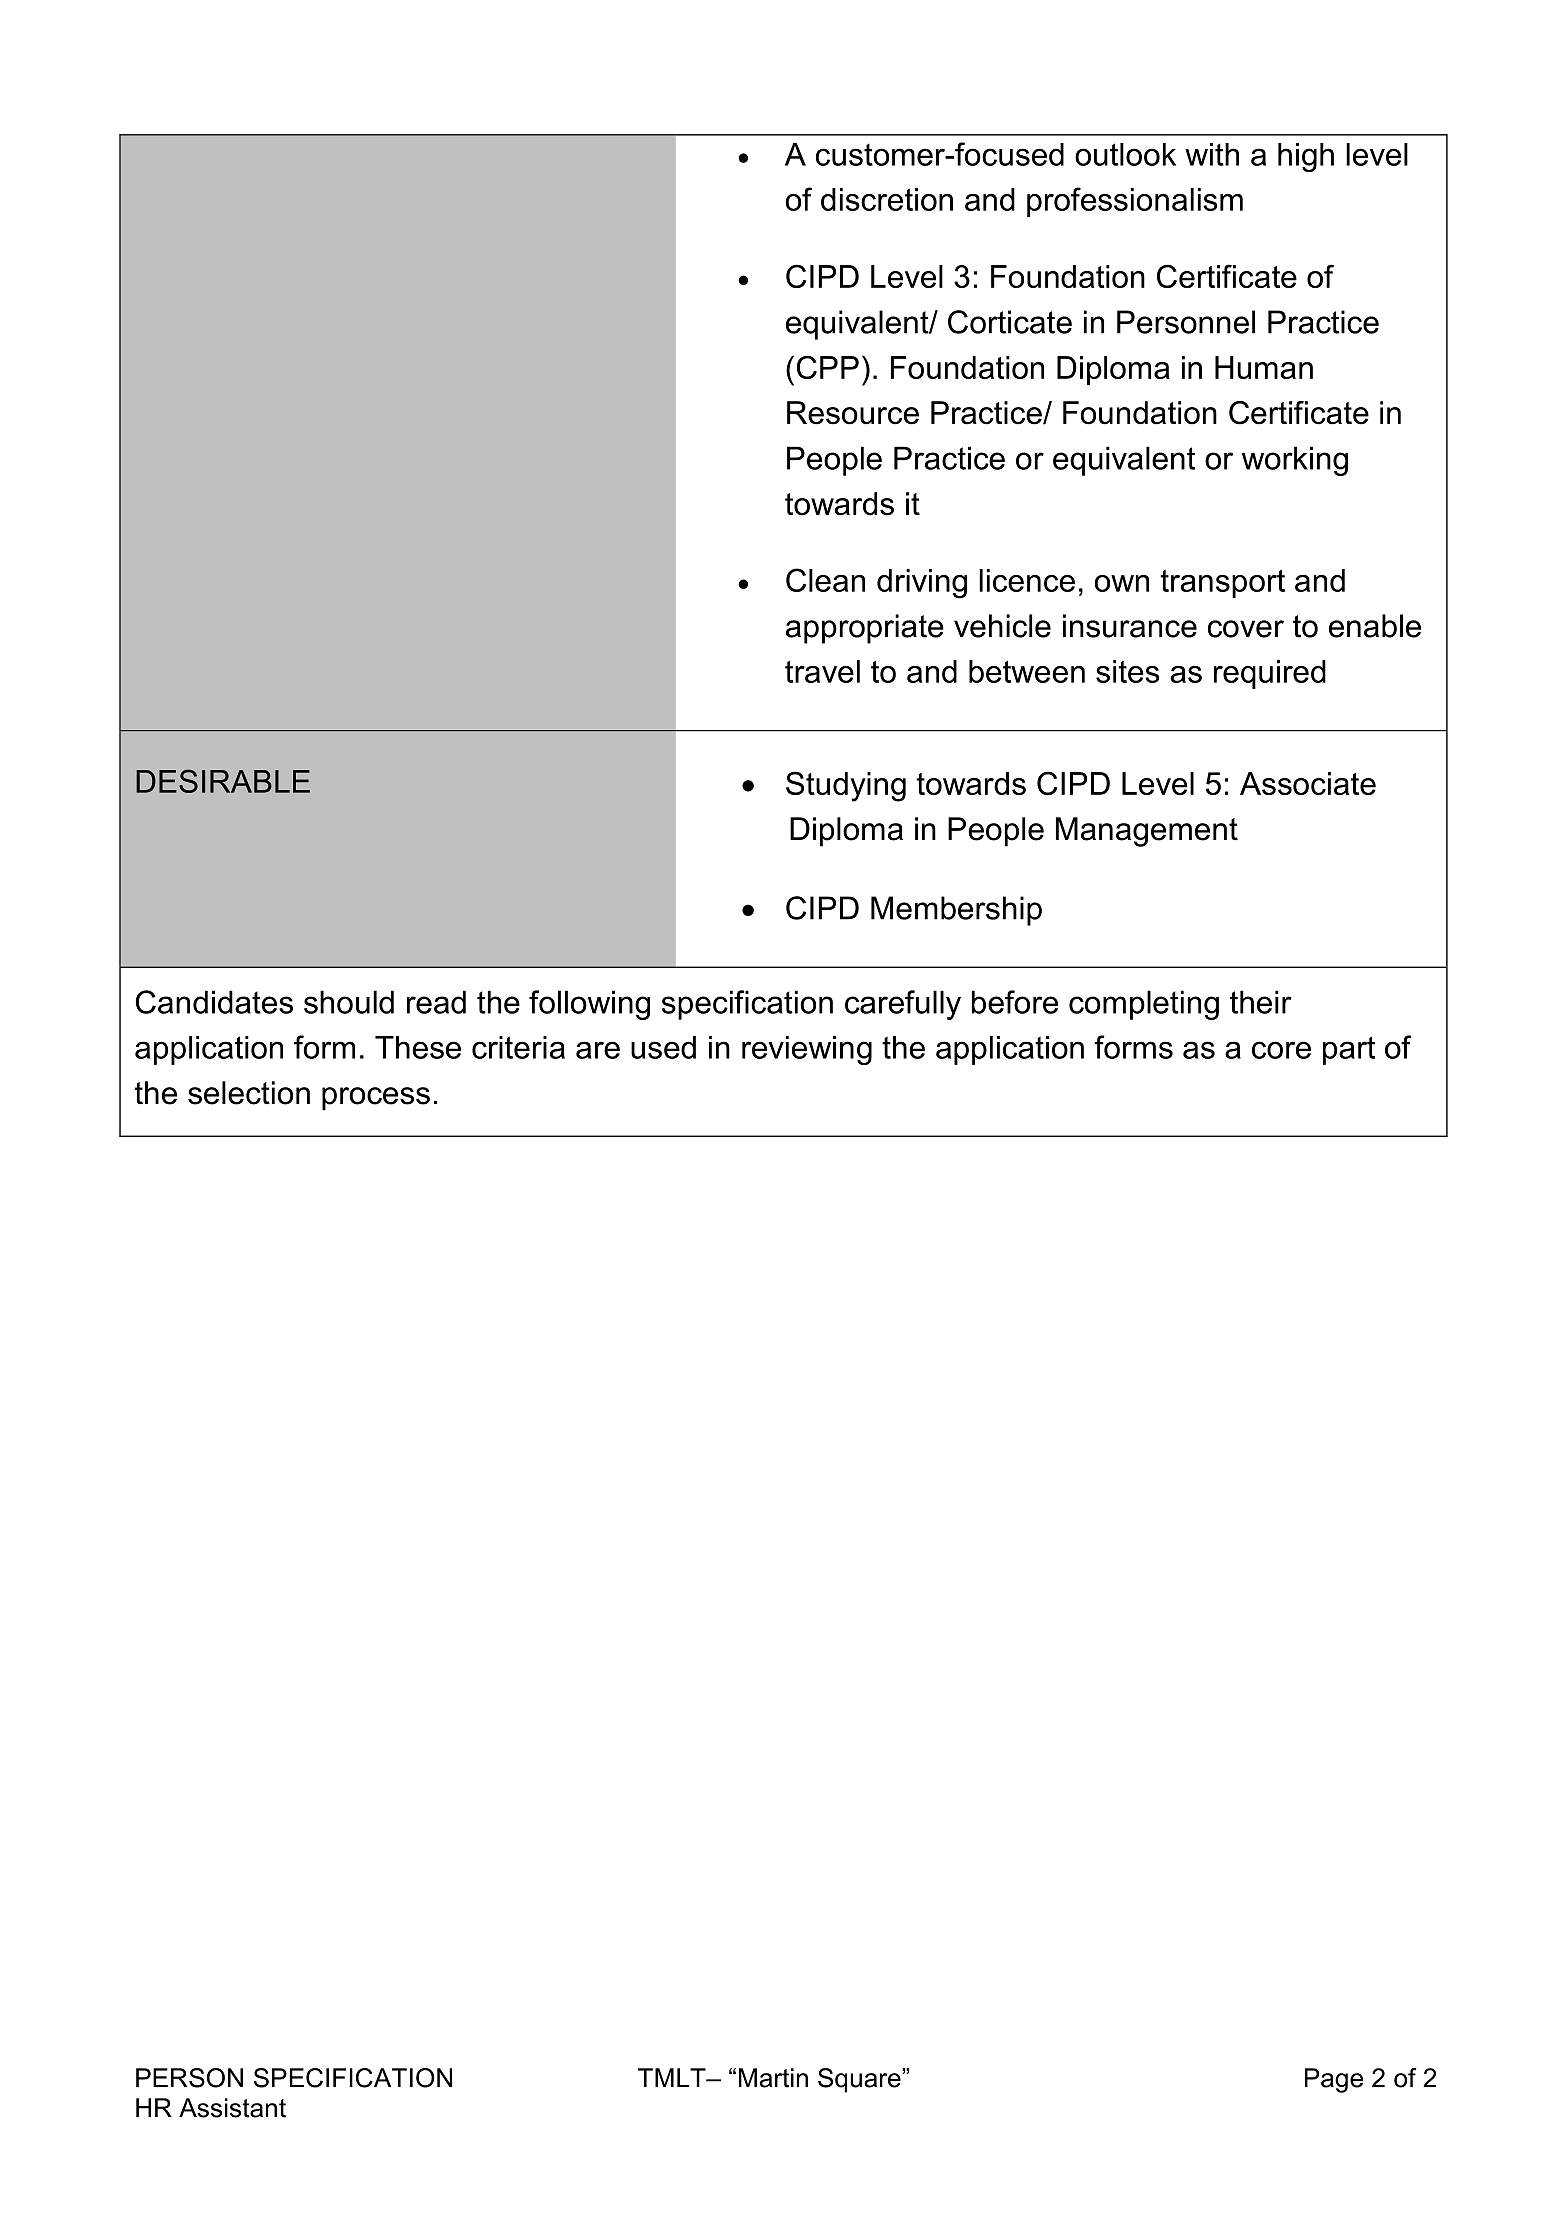 This screenshot has height=2216, width=1567. Describe the element at coordinates (223, 781) in the screenshot. I see `DESIRABLE` at that location.
